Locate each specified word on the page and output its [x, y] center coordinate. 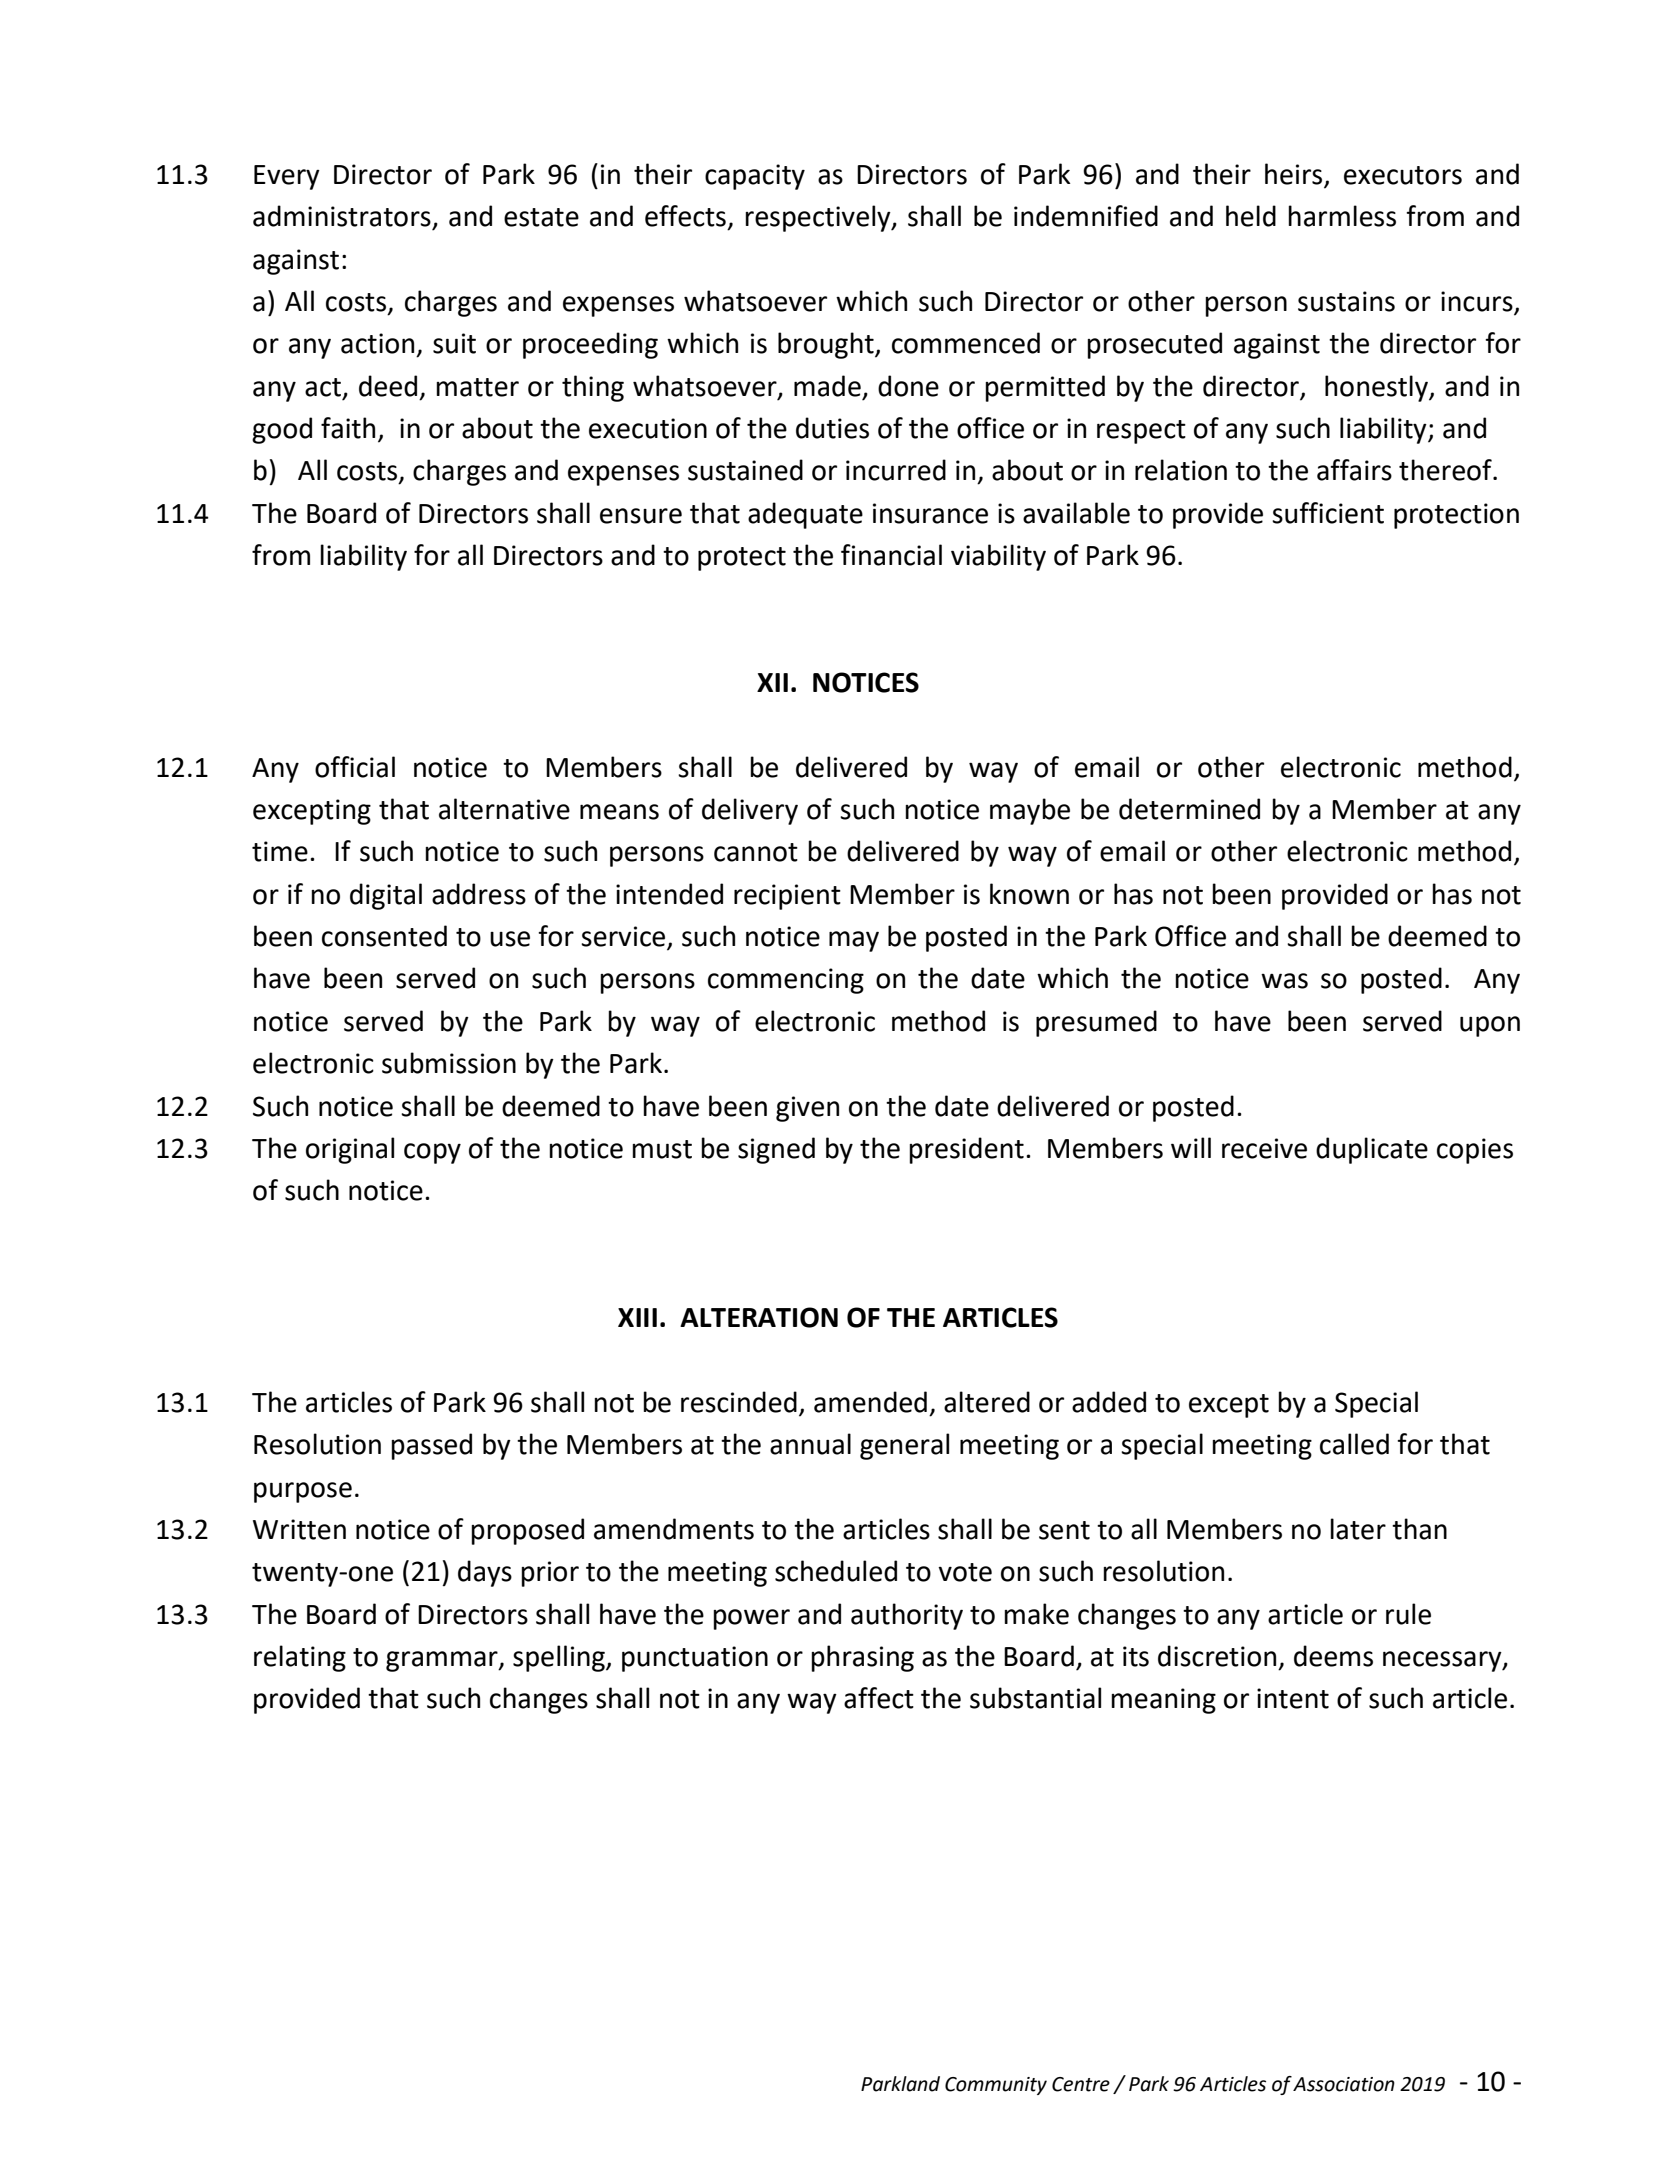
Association [1344, 2084]
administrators [342, 216]
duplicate [1372, 1150]
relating [300, 1658]
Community [996, 2086]
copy [432, 1153]
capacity [755, 177]
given [807, 1109]
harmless [1342, 216]
